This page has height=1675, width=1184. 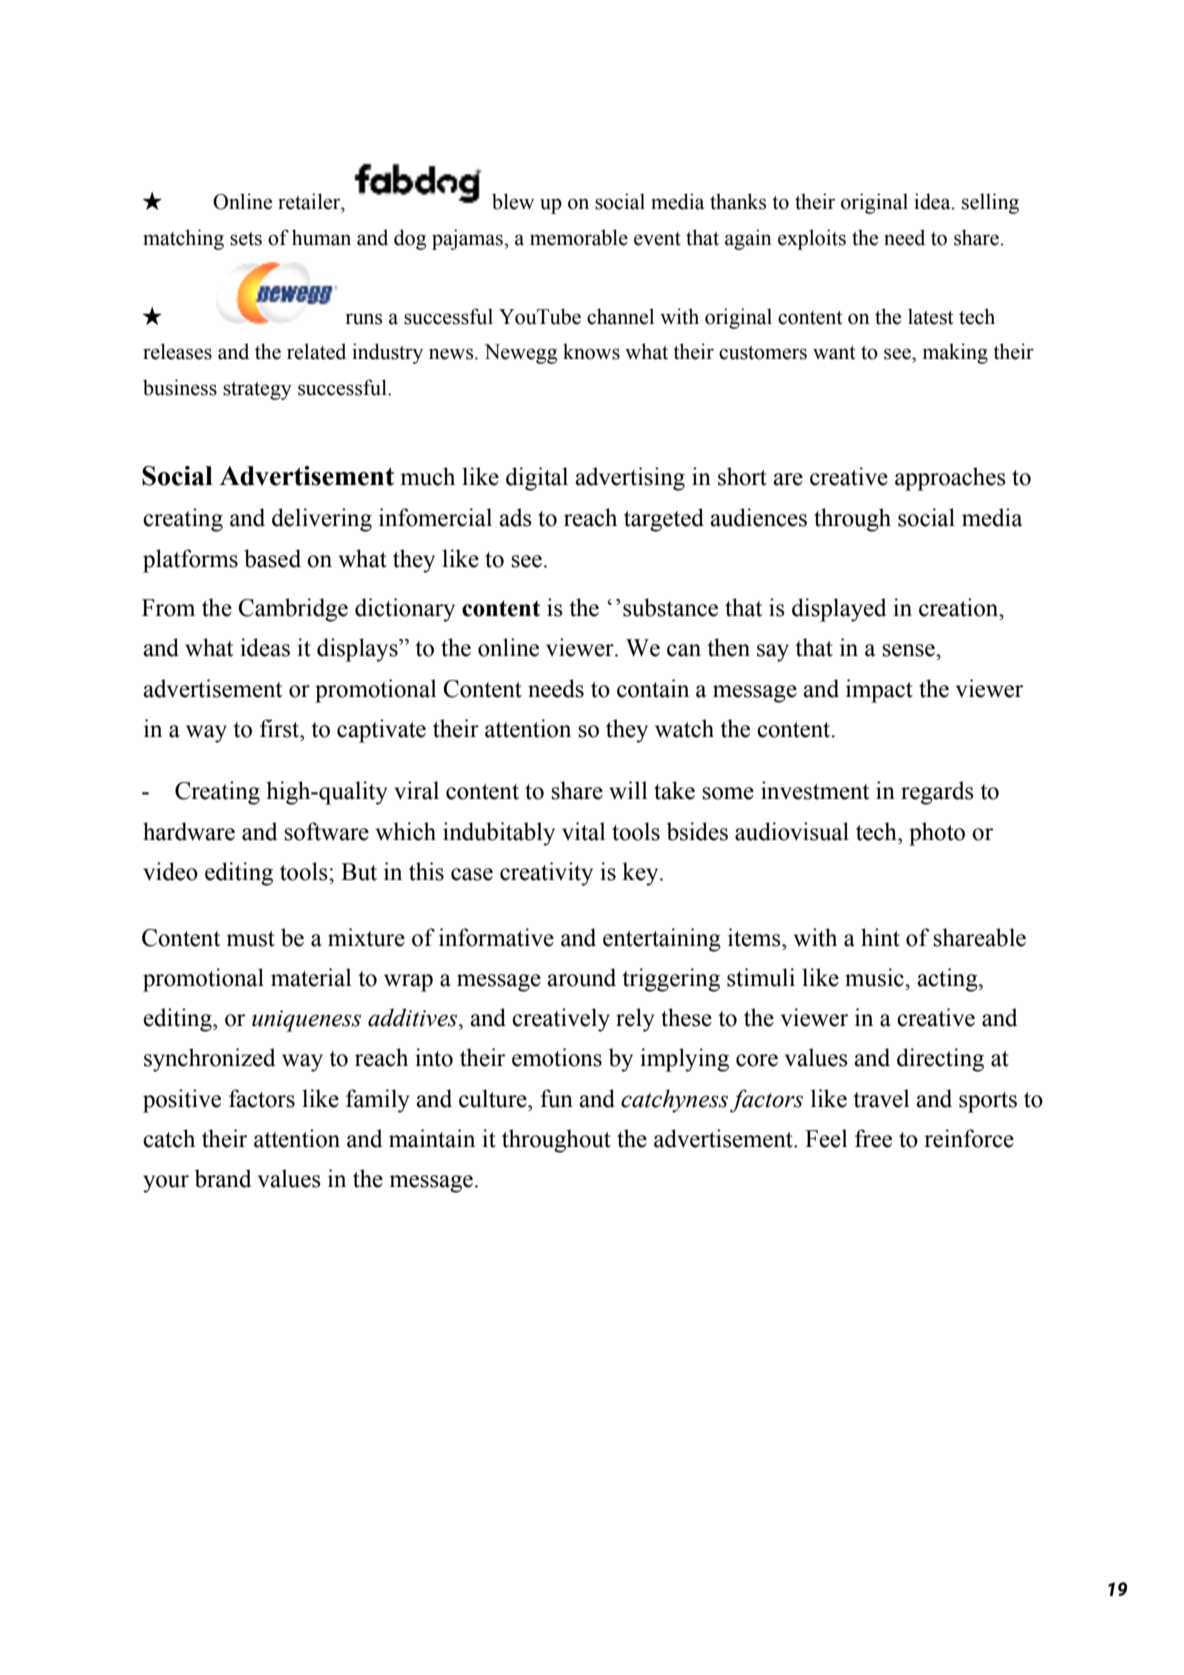 I want to click on exploits, so click(x=812, y=239).
